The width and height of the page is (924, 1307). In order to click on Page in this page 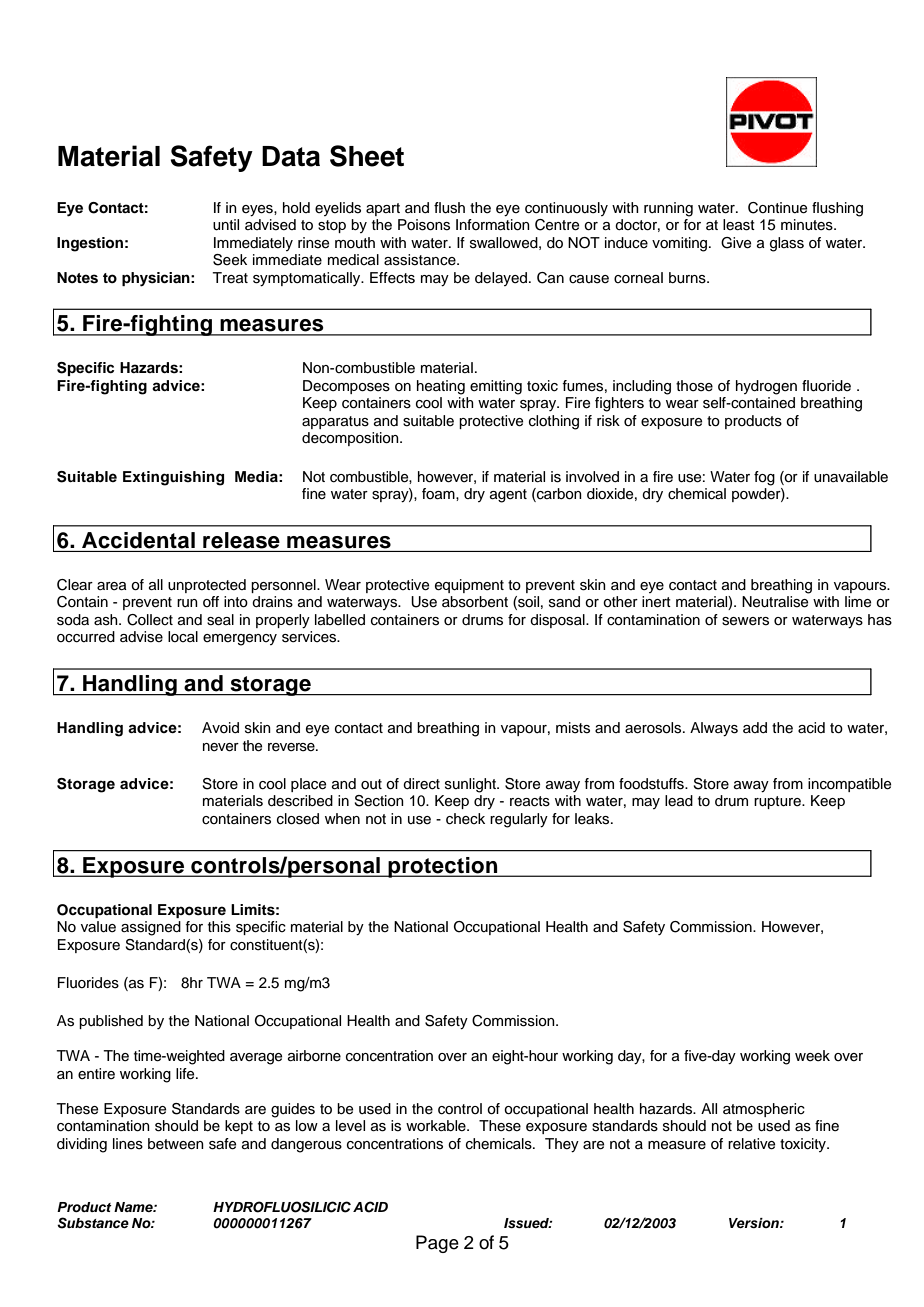, I will do `click(437, 1244)`.
